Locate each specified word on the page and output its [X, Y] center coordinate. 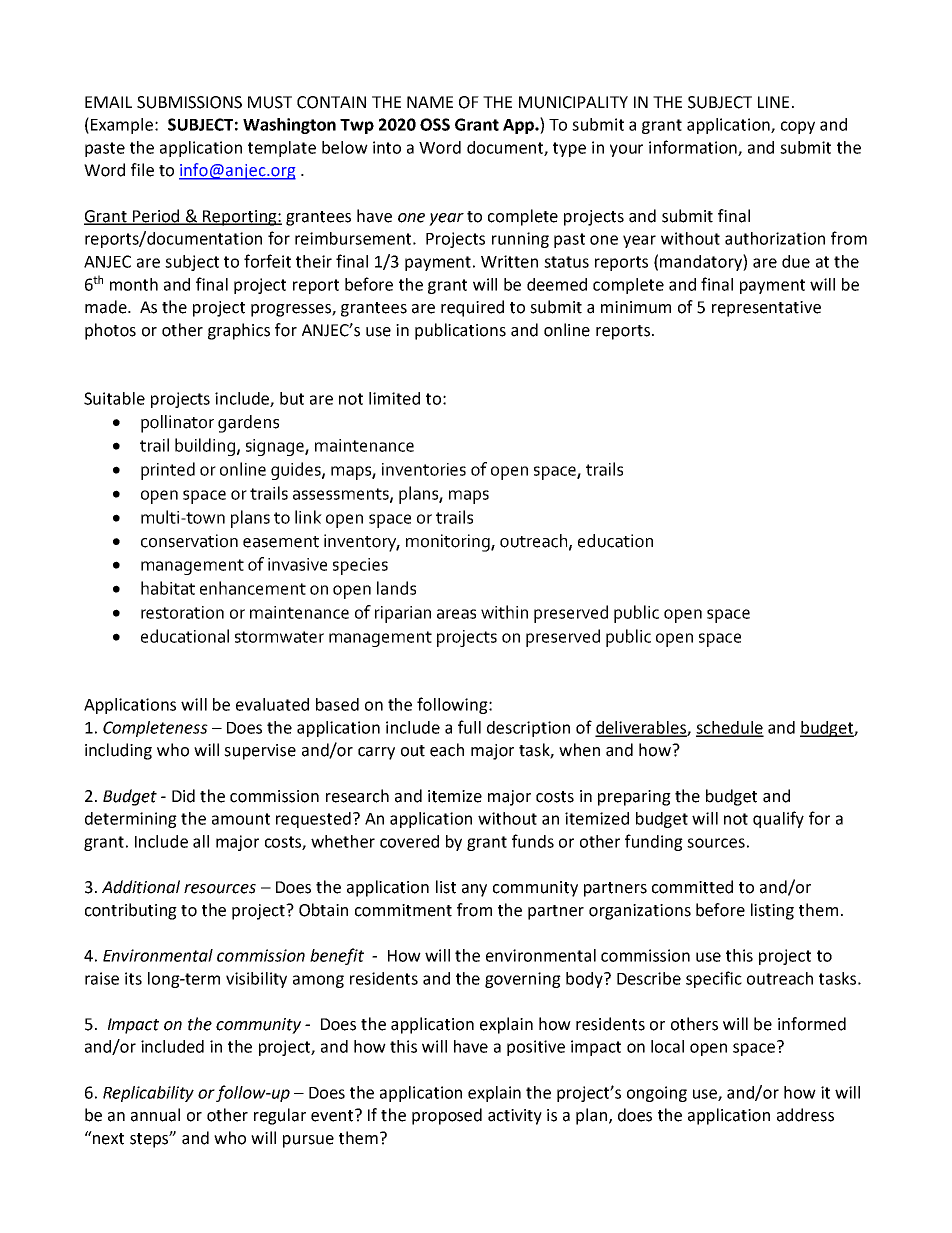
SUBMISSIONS [189, 102]
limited [394, 398]
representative [766, 309]
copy [798, 127]
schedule [730, 728]
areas [456, 614]
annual [155, 1115]
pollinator [177, 424]
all [201, 841]
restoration [182, 612]
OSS [435, 124]
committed [692, 887]
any [474, 890]
